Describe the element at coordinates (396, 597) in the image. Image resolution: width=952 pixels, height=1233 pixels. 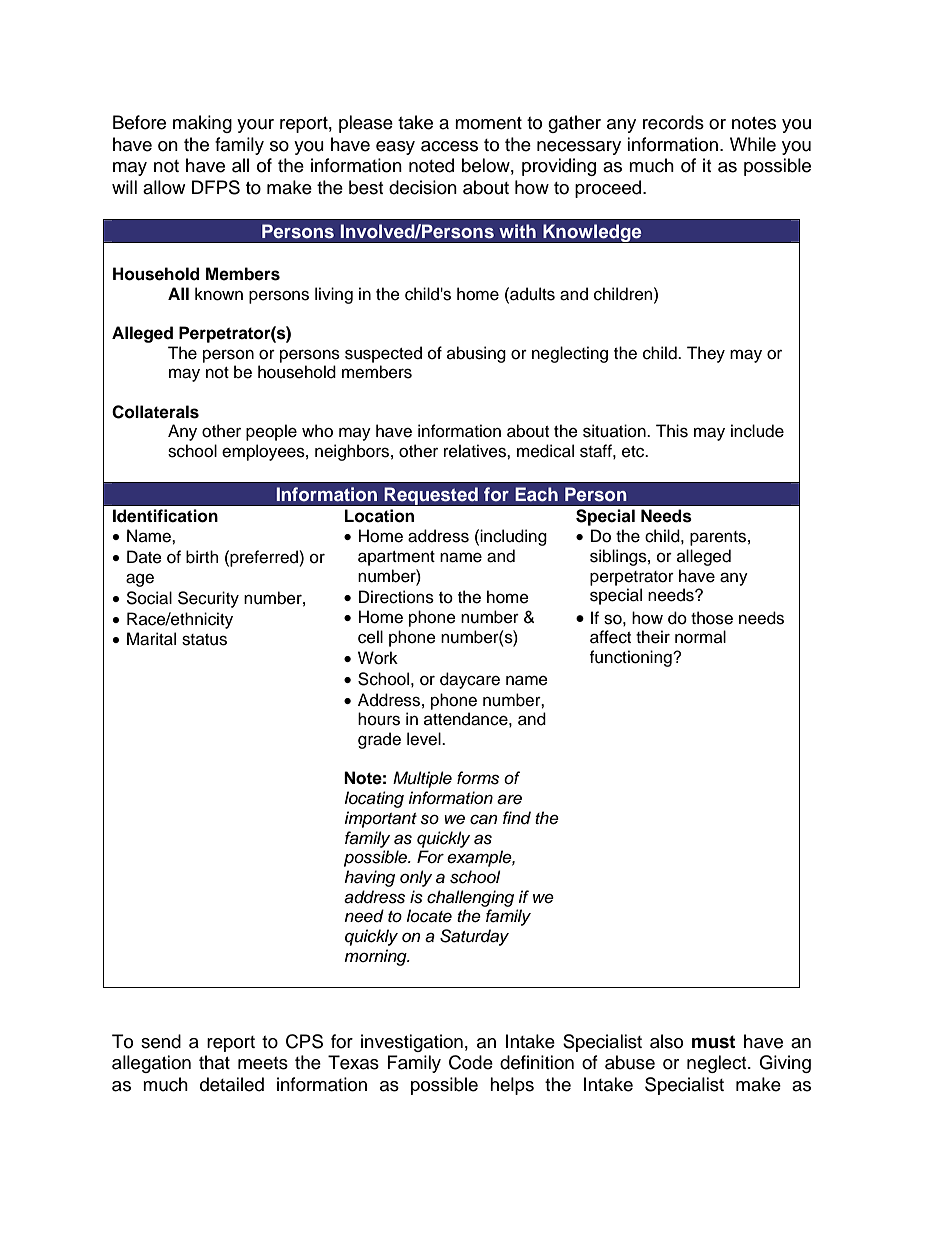
I see `Directions` at that location.
